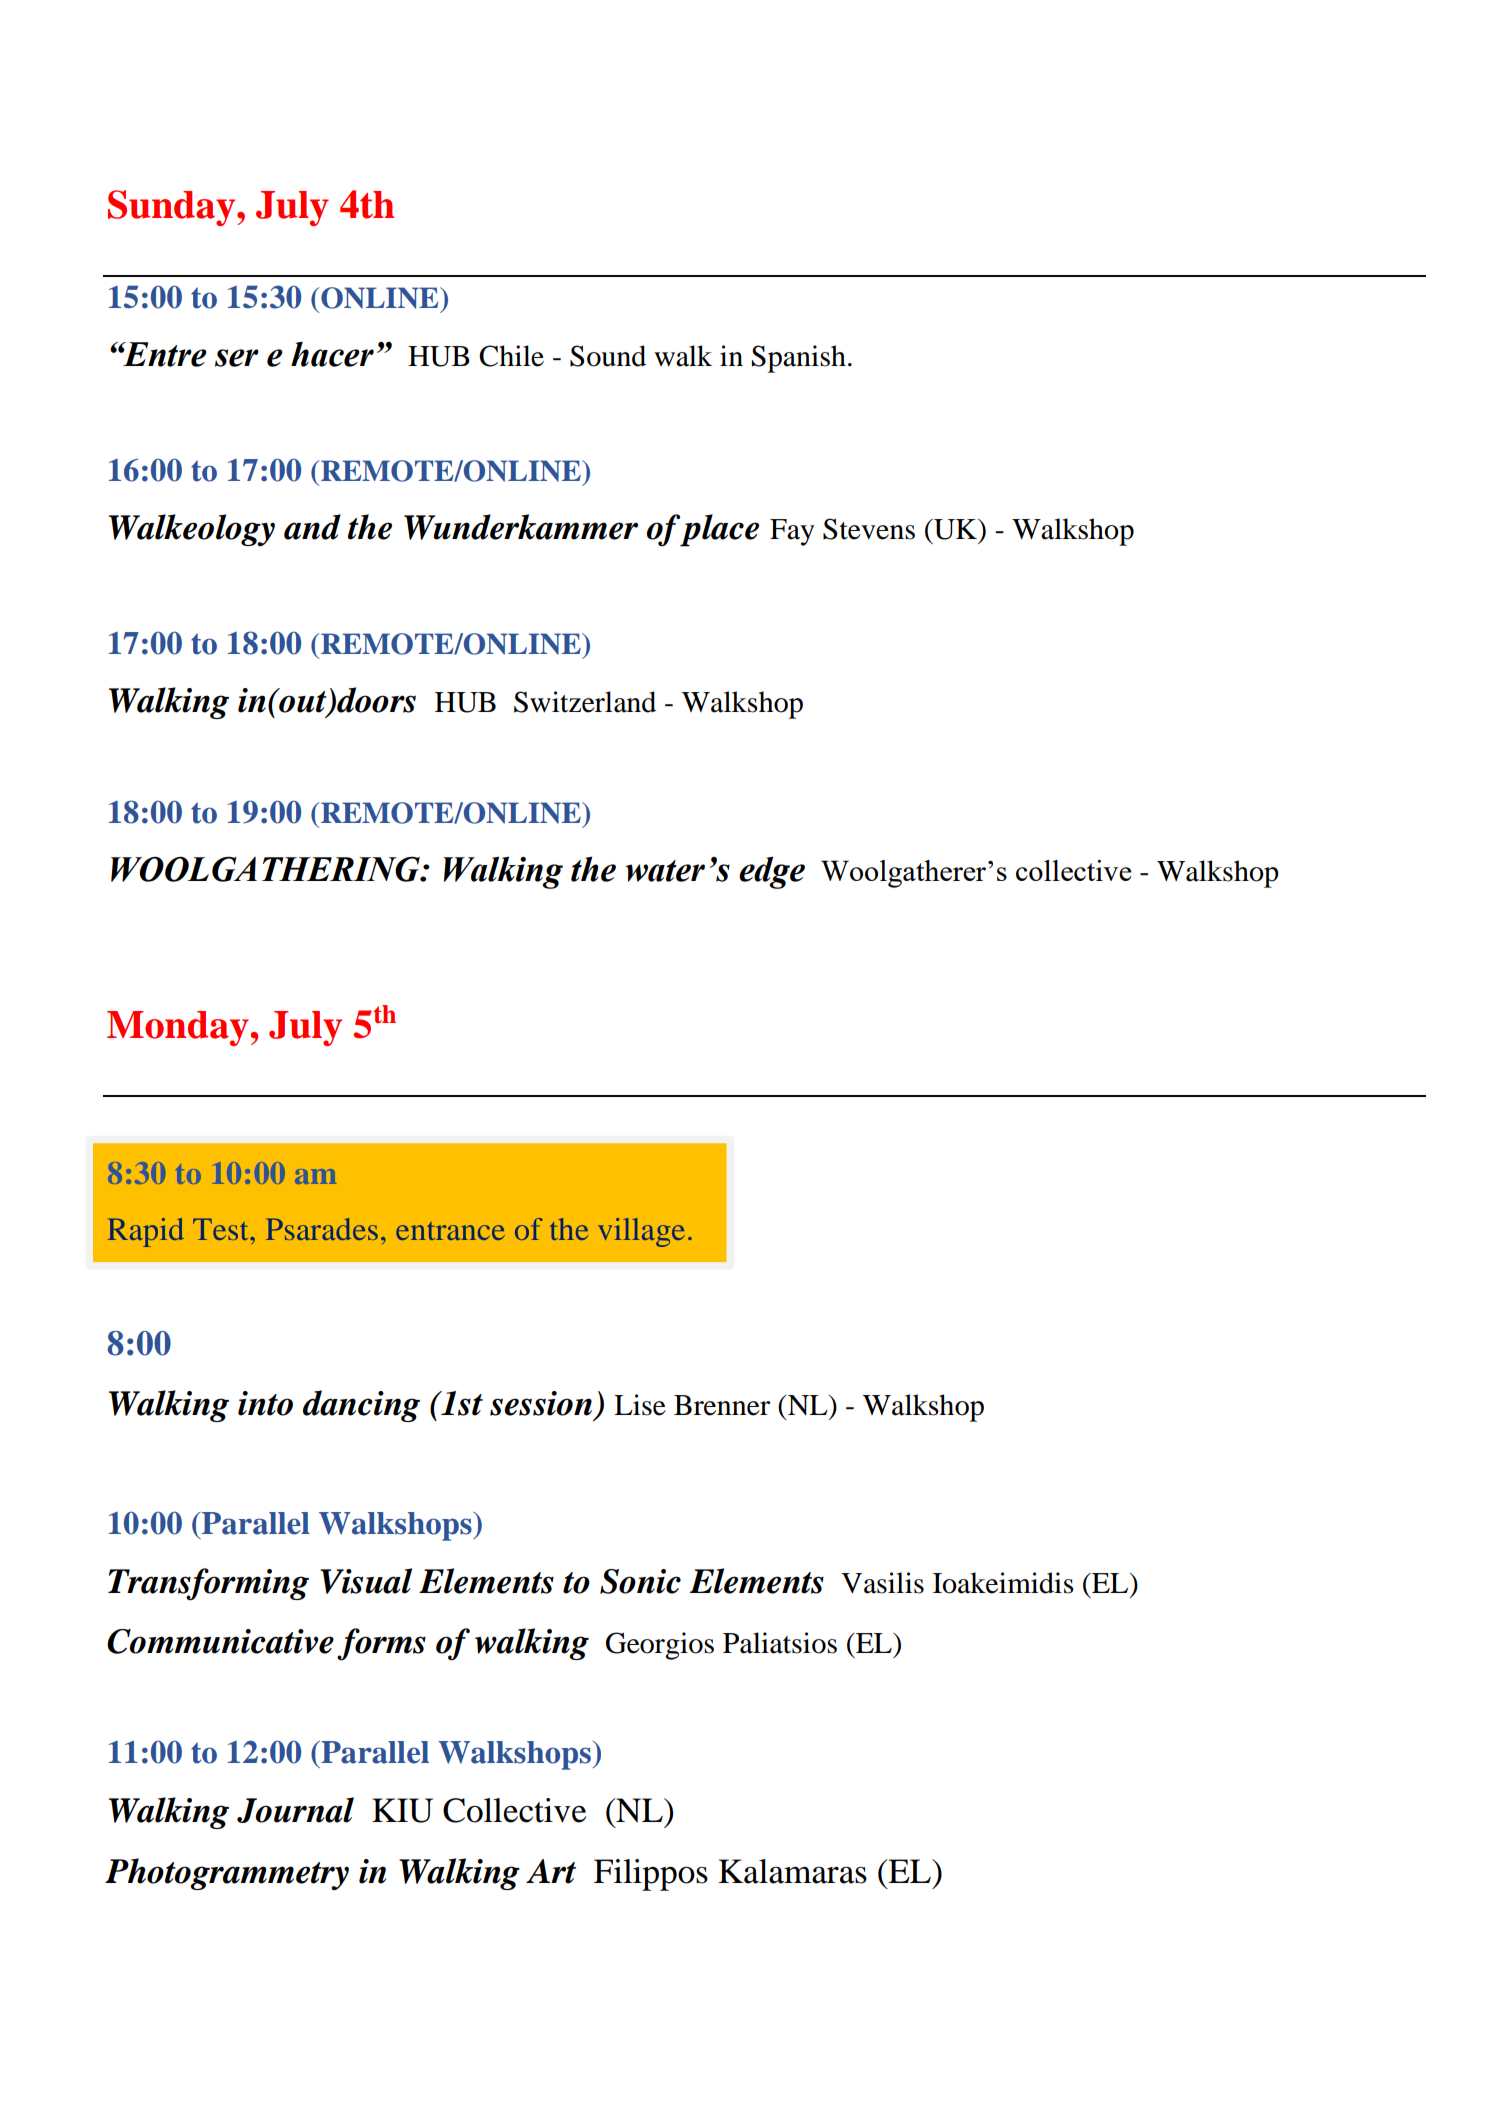 The height and width of the screenshot is (2111, 1493). What do you see at coordinates (660, 1646) in the screenshot?
I see `Georgios` at bounding box center [660, 1646].
